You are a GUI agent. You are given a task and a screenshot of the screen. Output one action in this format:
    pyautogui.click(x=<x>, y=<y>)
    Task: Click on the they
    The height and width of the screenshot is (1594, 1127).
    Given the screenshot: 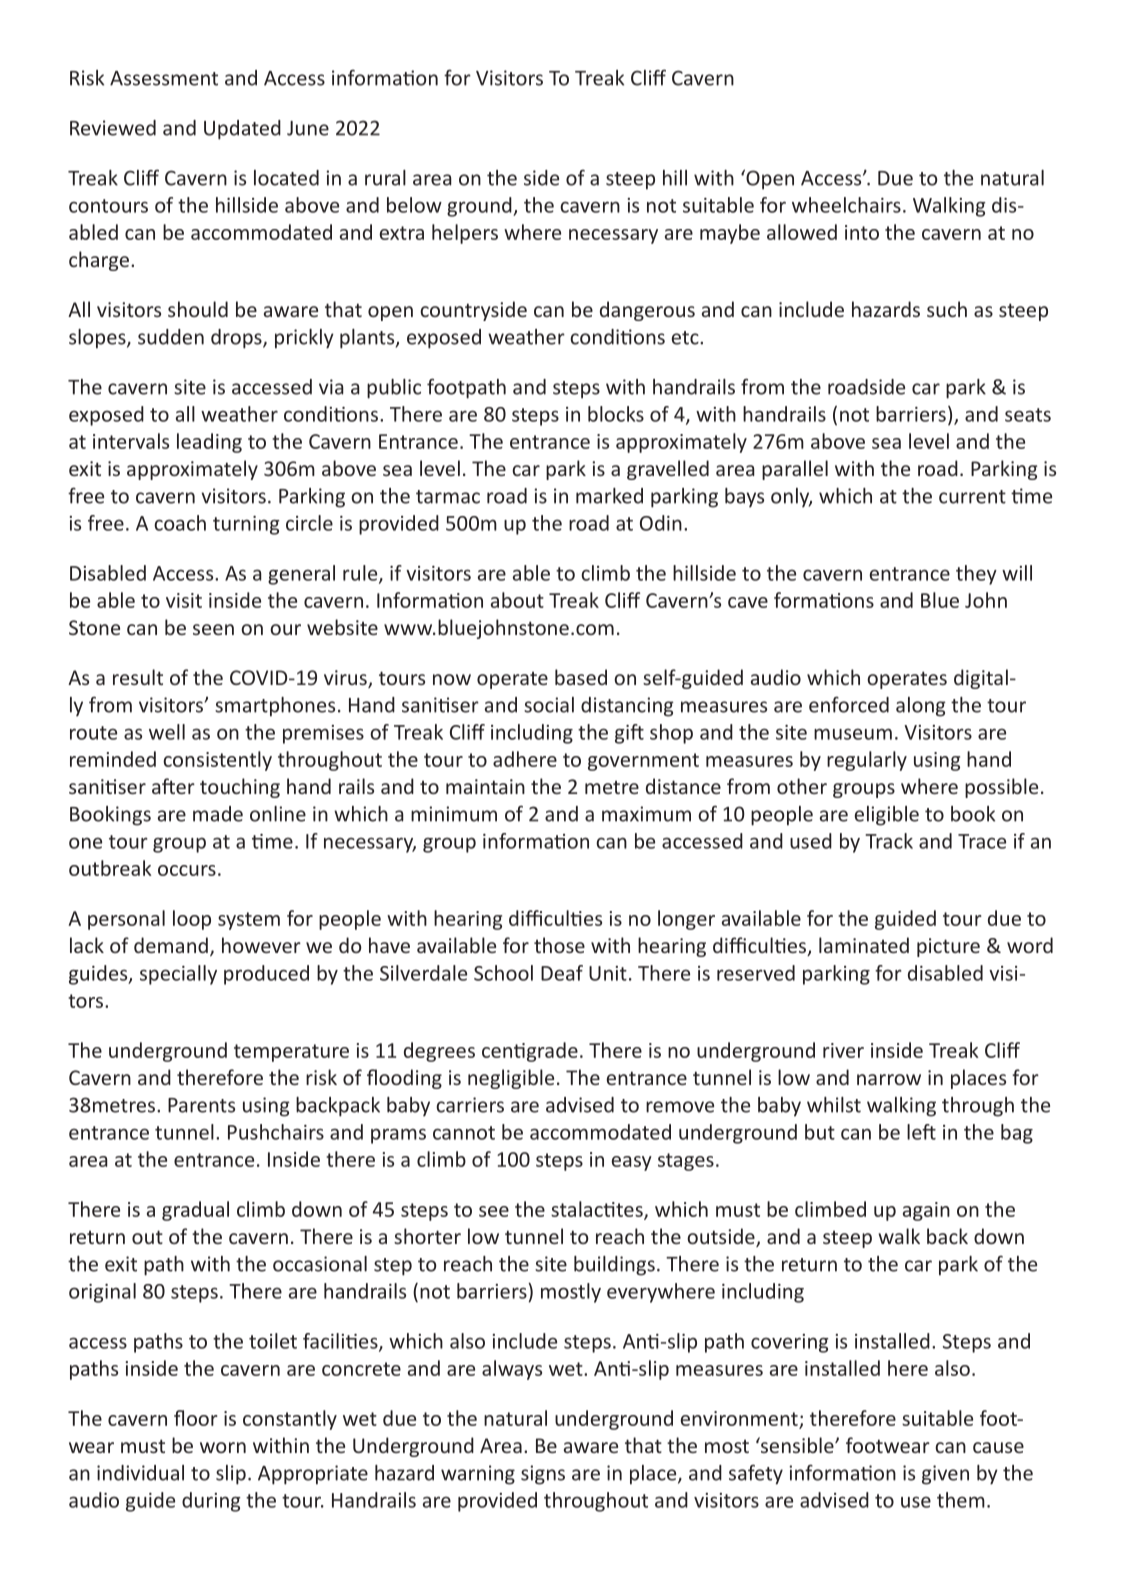 What is the action you would take?
    pyautogui.click(x=976, y=575)
